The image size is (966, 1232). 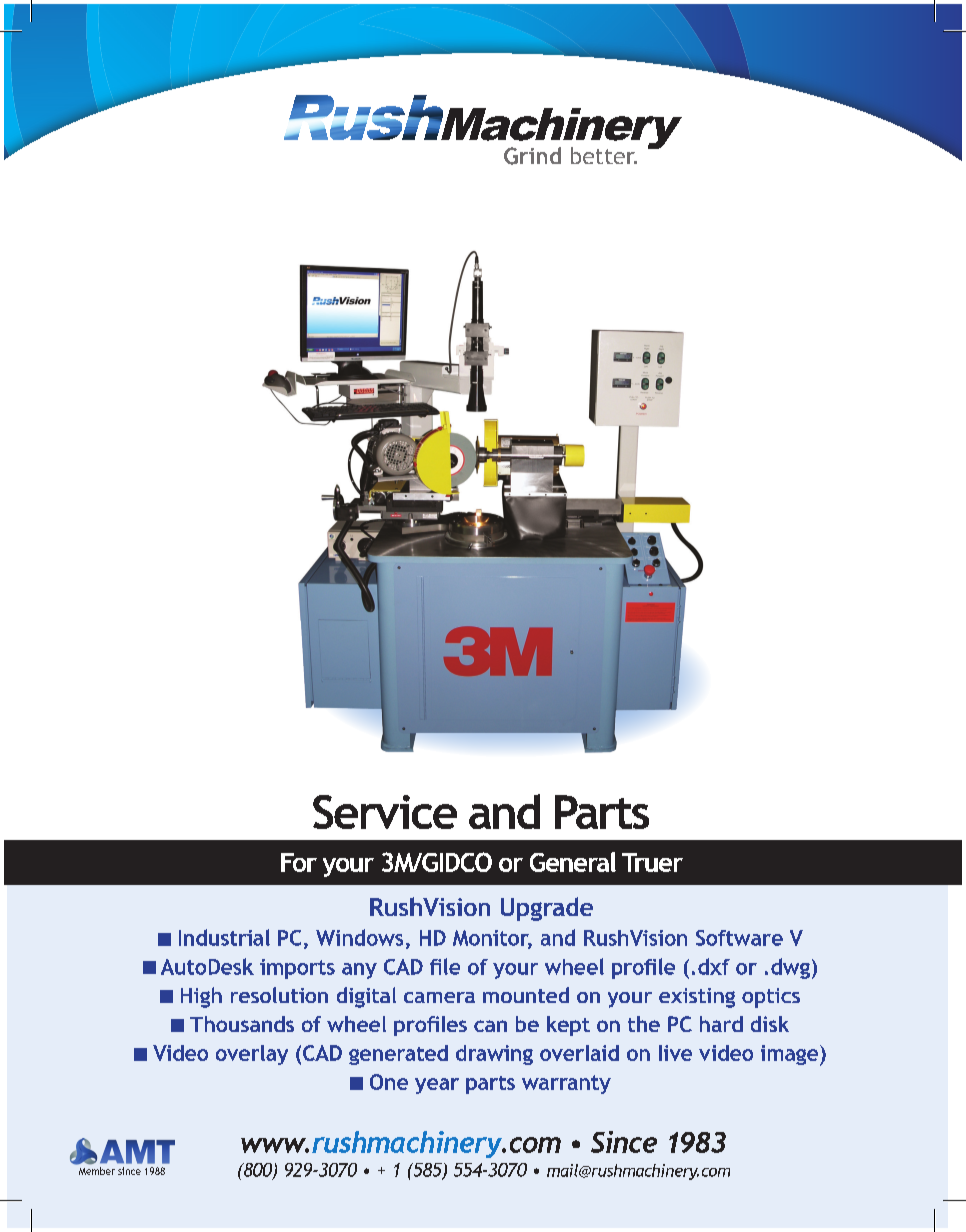 What do you see at coordinates (532, 156) in the image?
I see `Grind` at bounding box center [532, 156].
